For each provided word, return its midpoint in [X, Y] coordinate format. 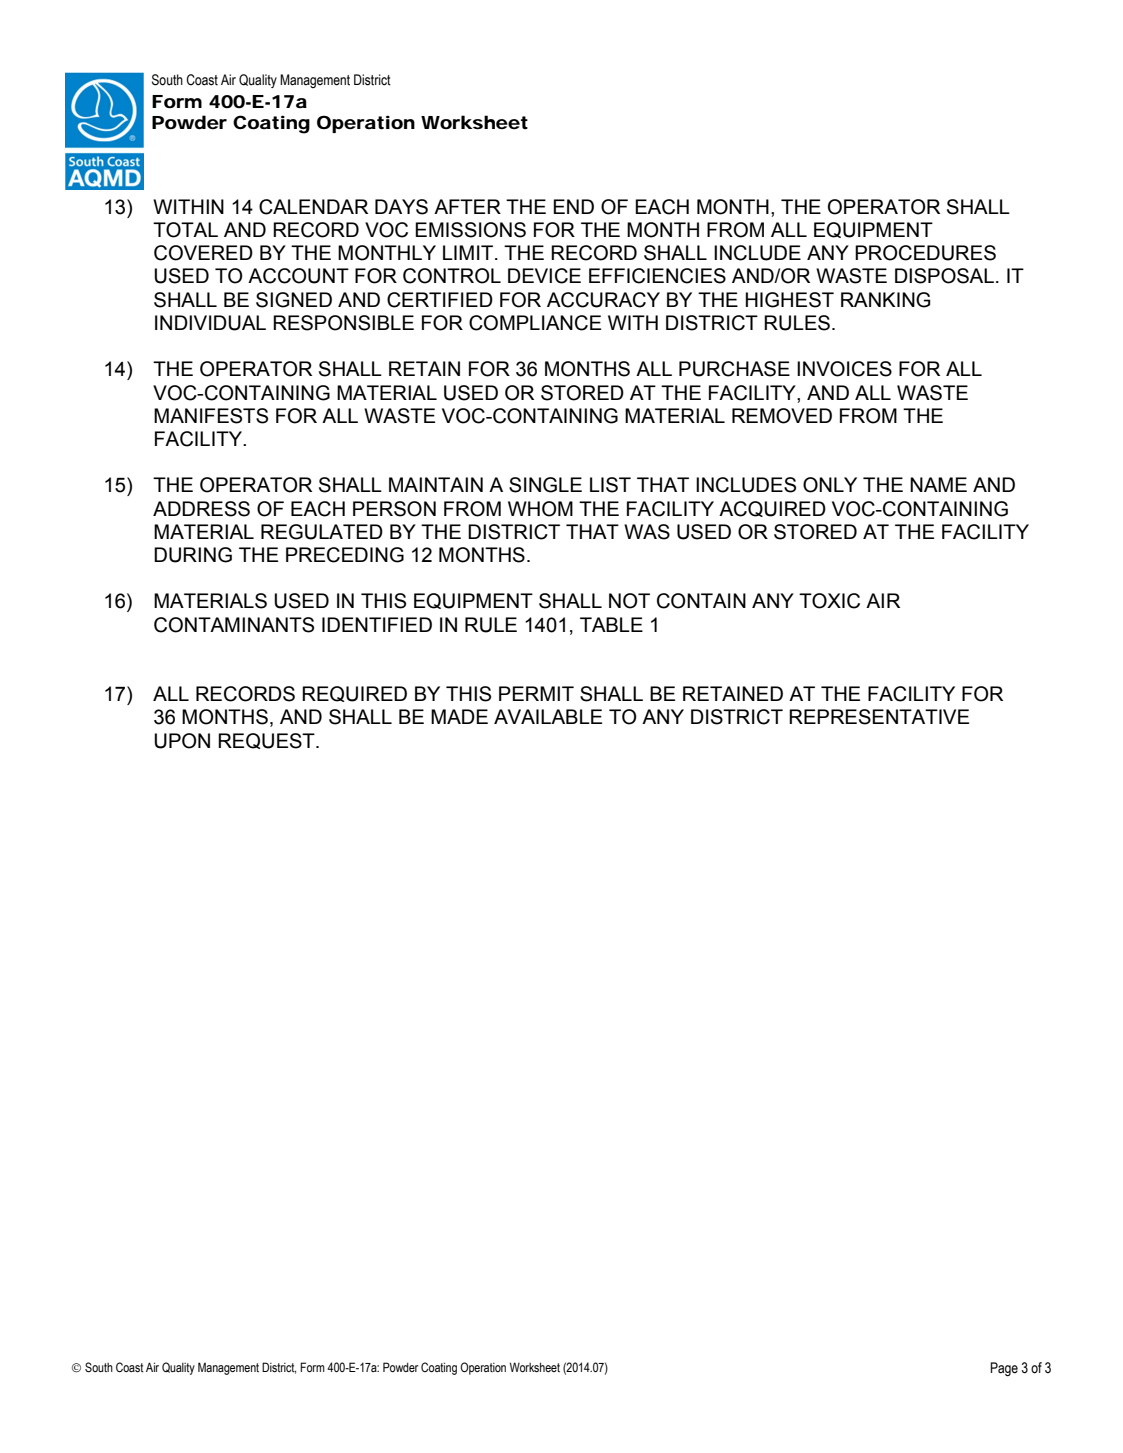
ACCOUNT [298, 276]
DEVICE [544, 276]
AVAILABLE [548, 716]
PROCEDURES [925, 253]
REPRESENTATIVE [879, 717]
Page [1004, 1369]
